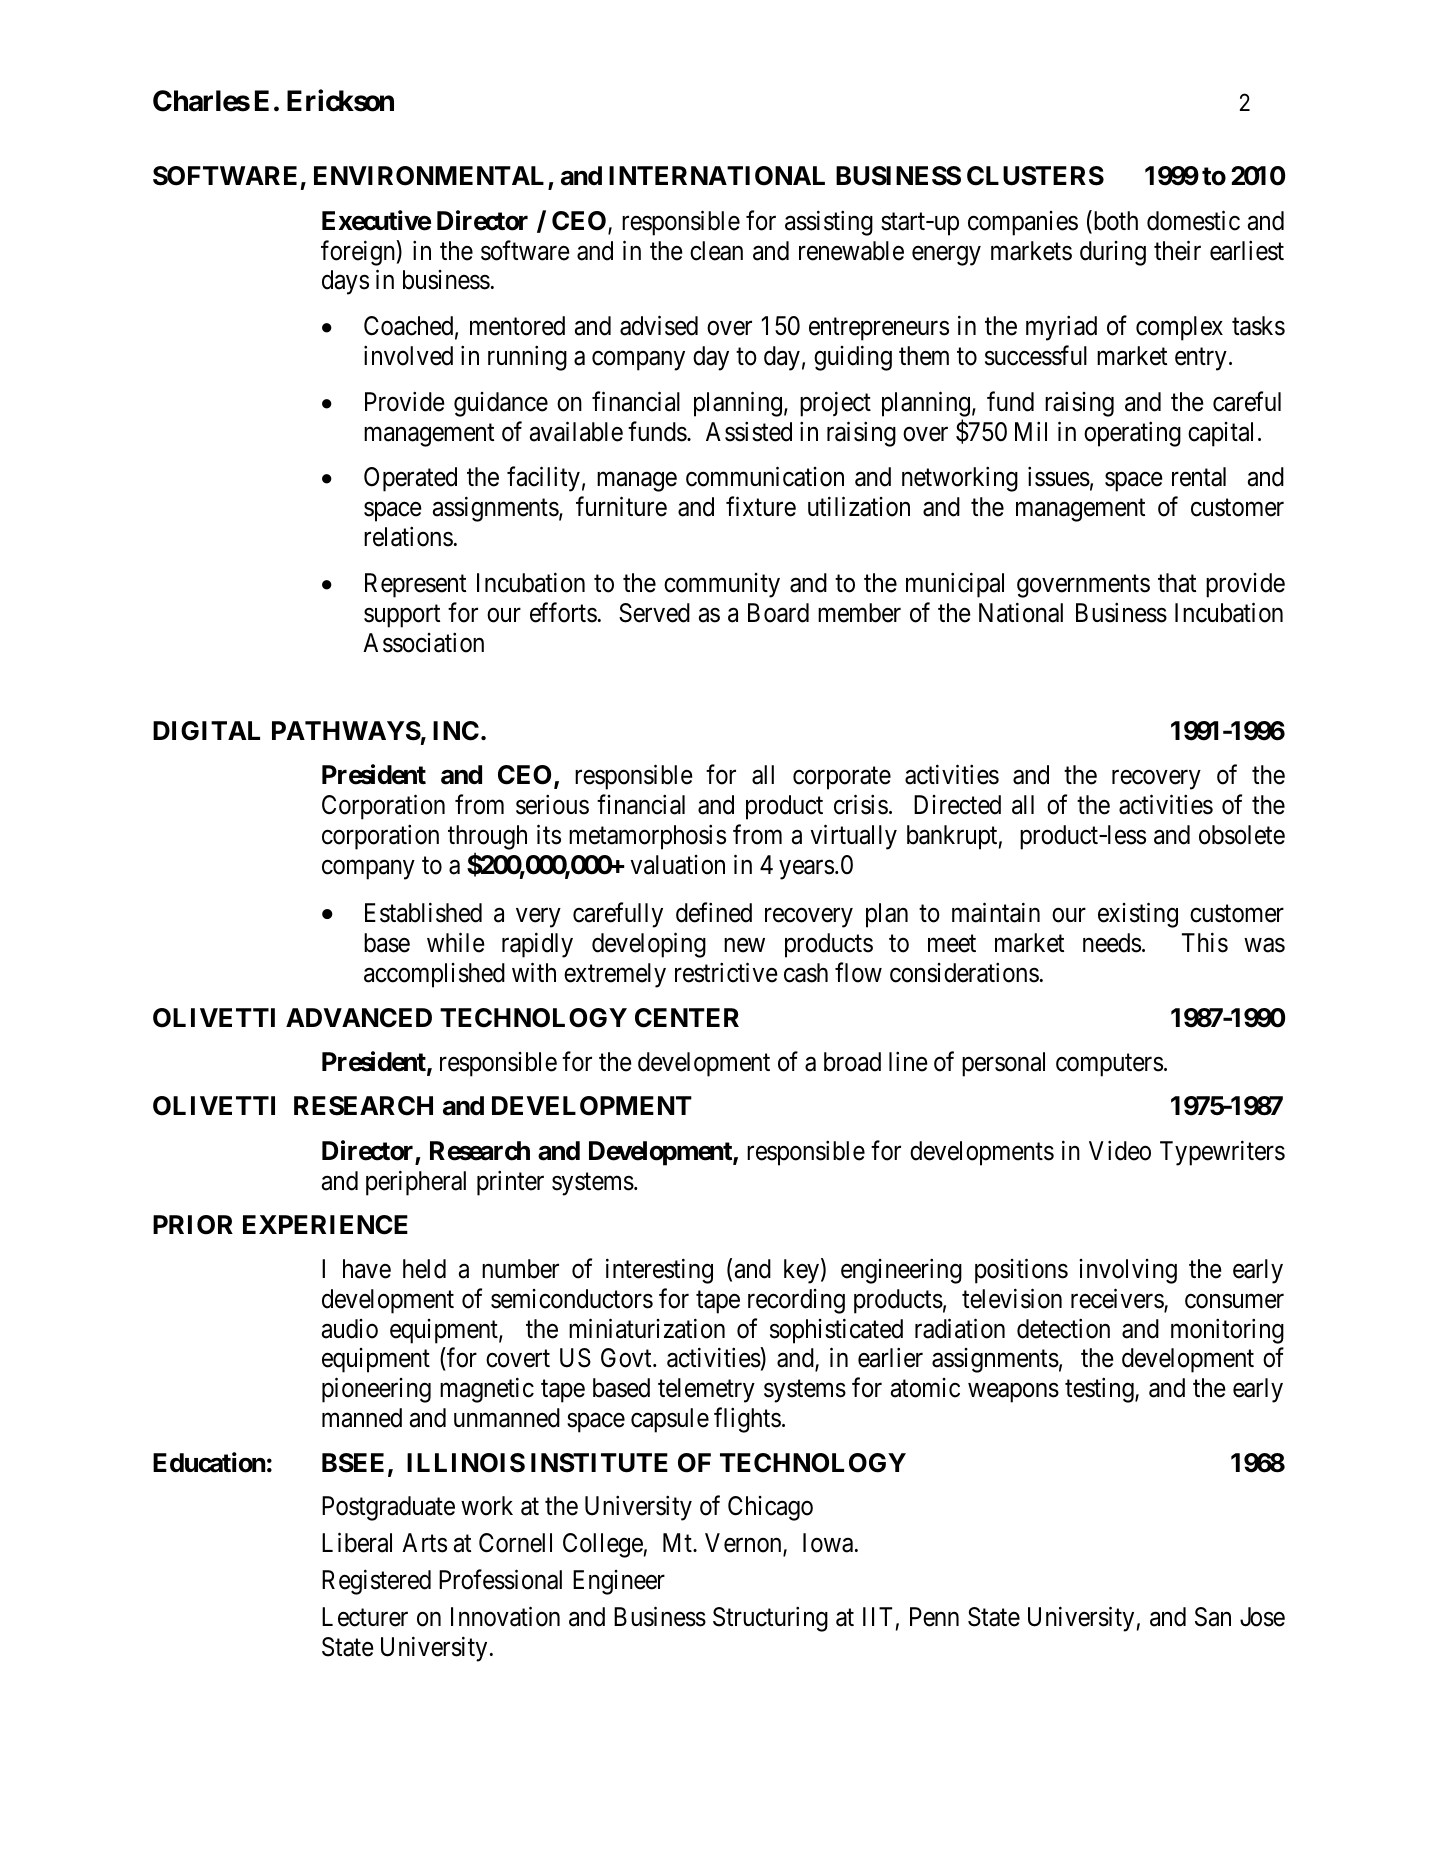  I want to click on ADVANCED, so click(359, 1018).
